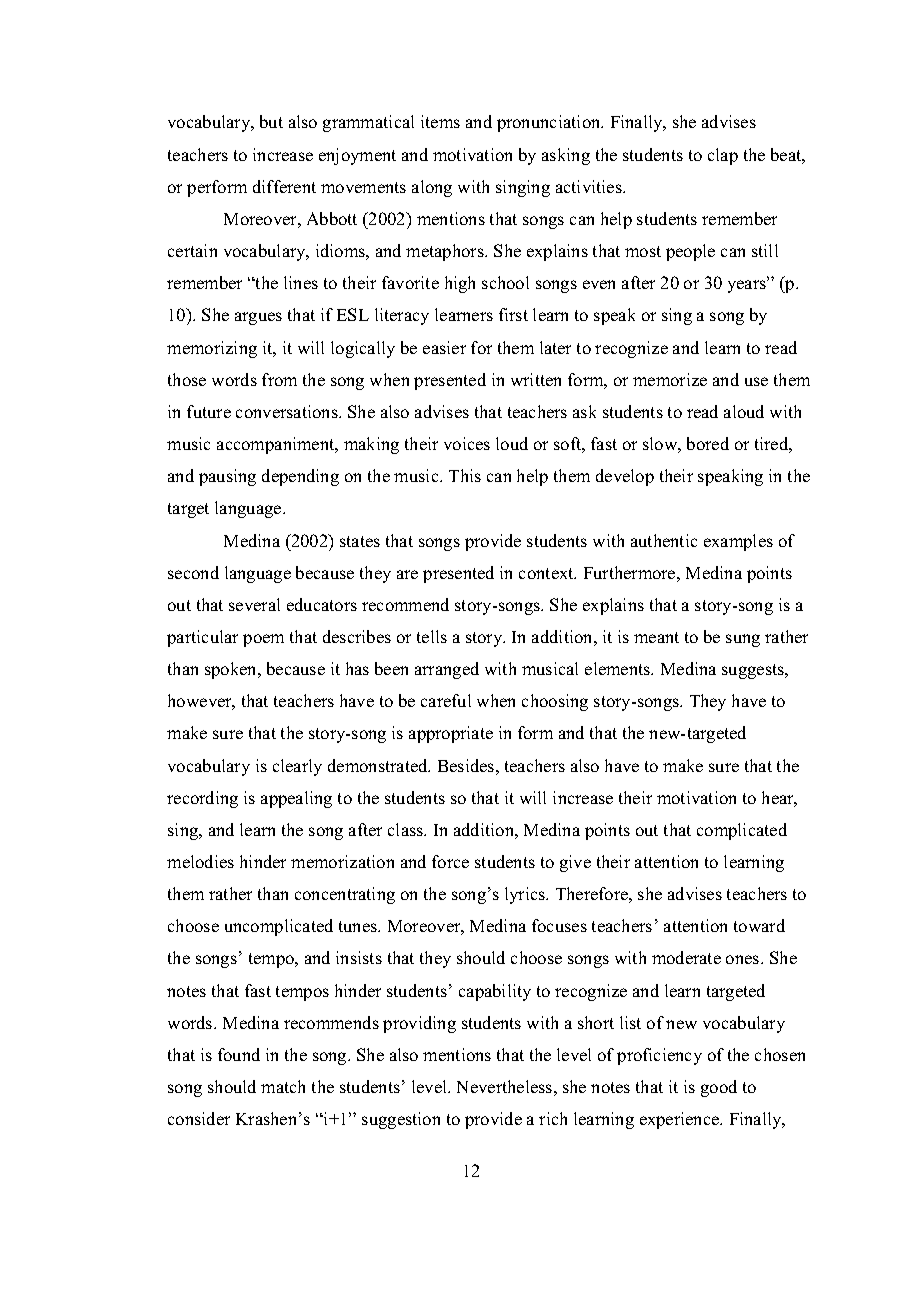  I want to click on but, so click(271, 121).
